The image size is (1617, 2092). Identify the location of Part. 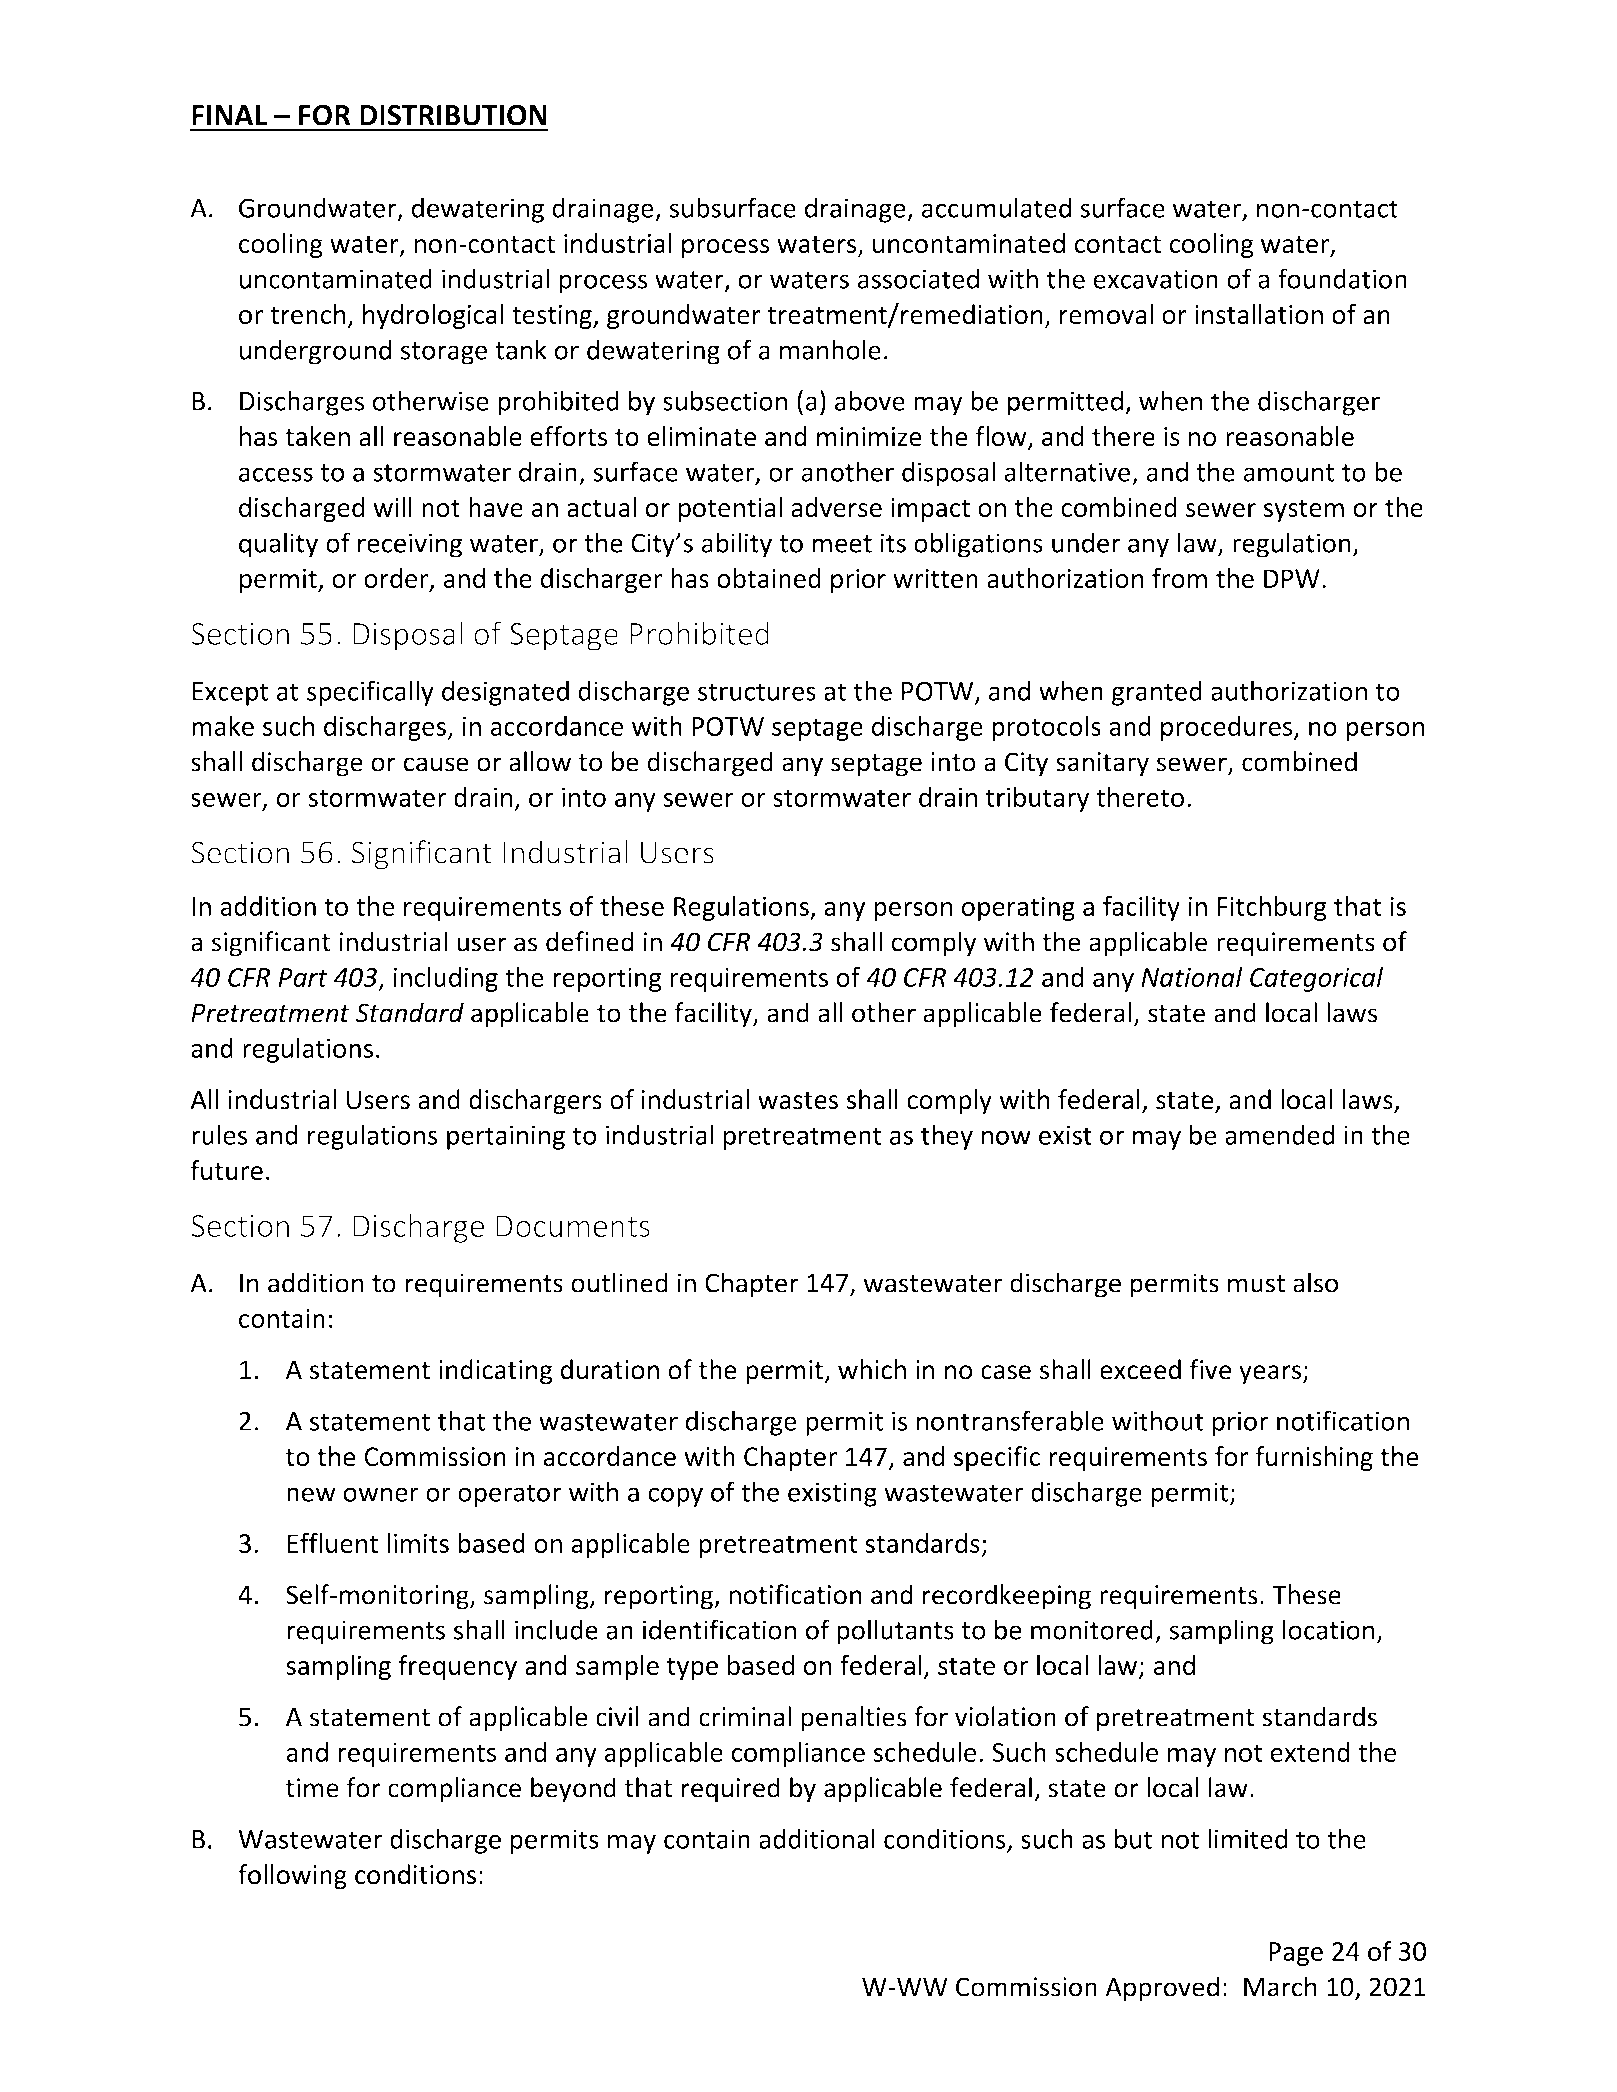
(303, 977).
